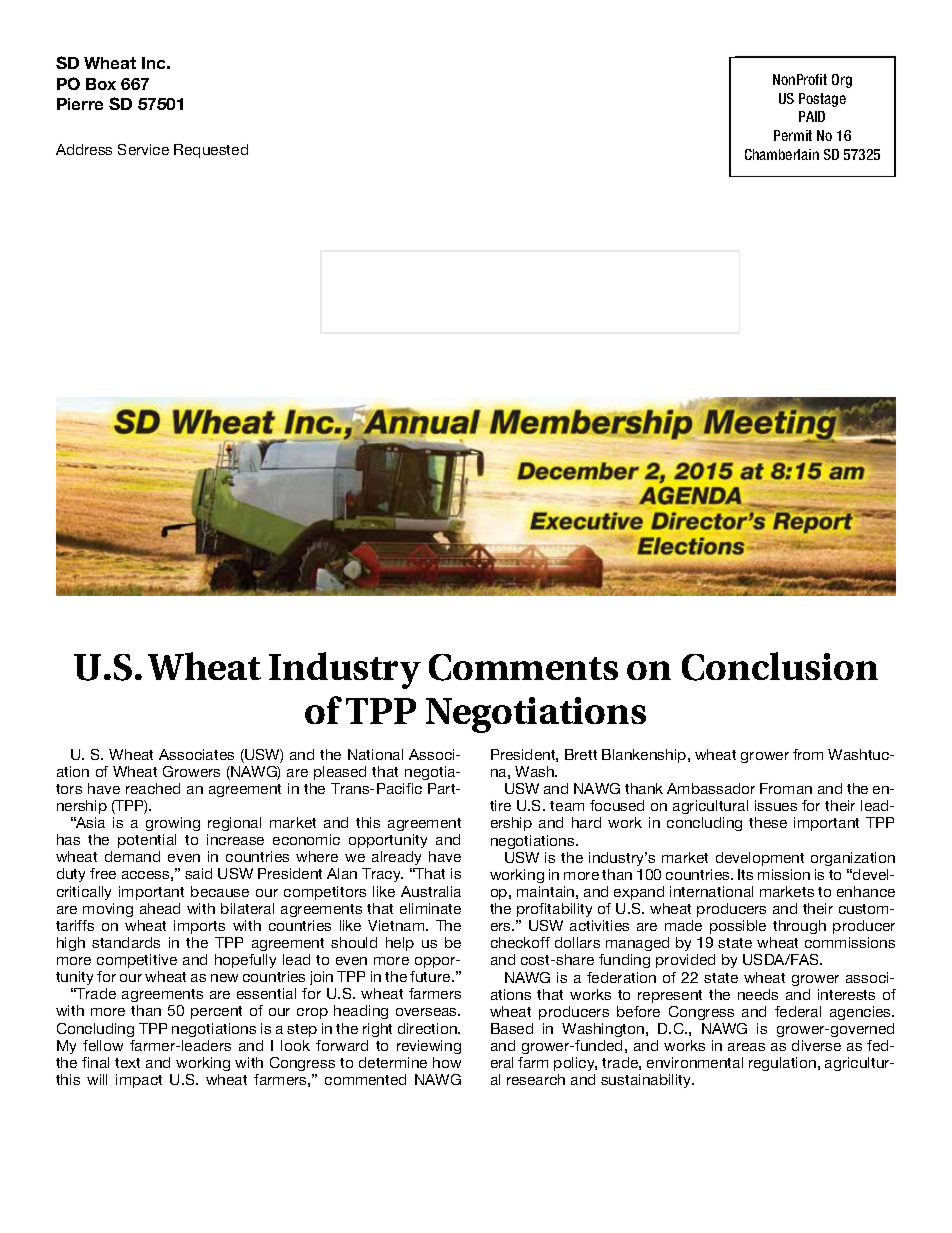  What do you see at coordinates (127, 1063) in the page?
I see `text` at bounding box center [127, 1063].
